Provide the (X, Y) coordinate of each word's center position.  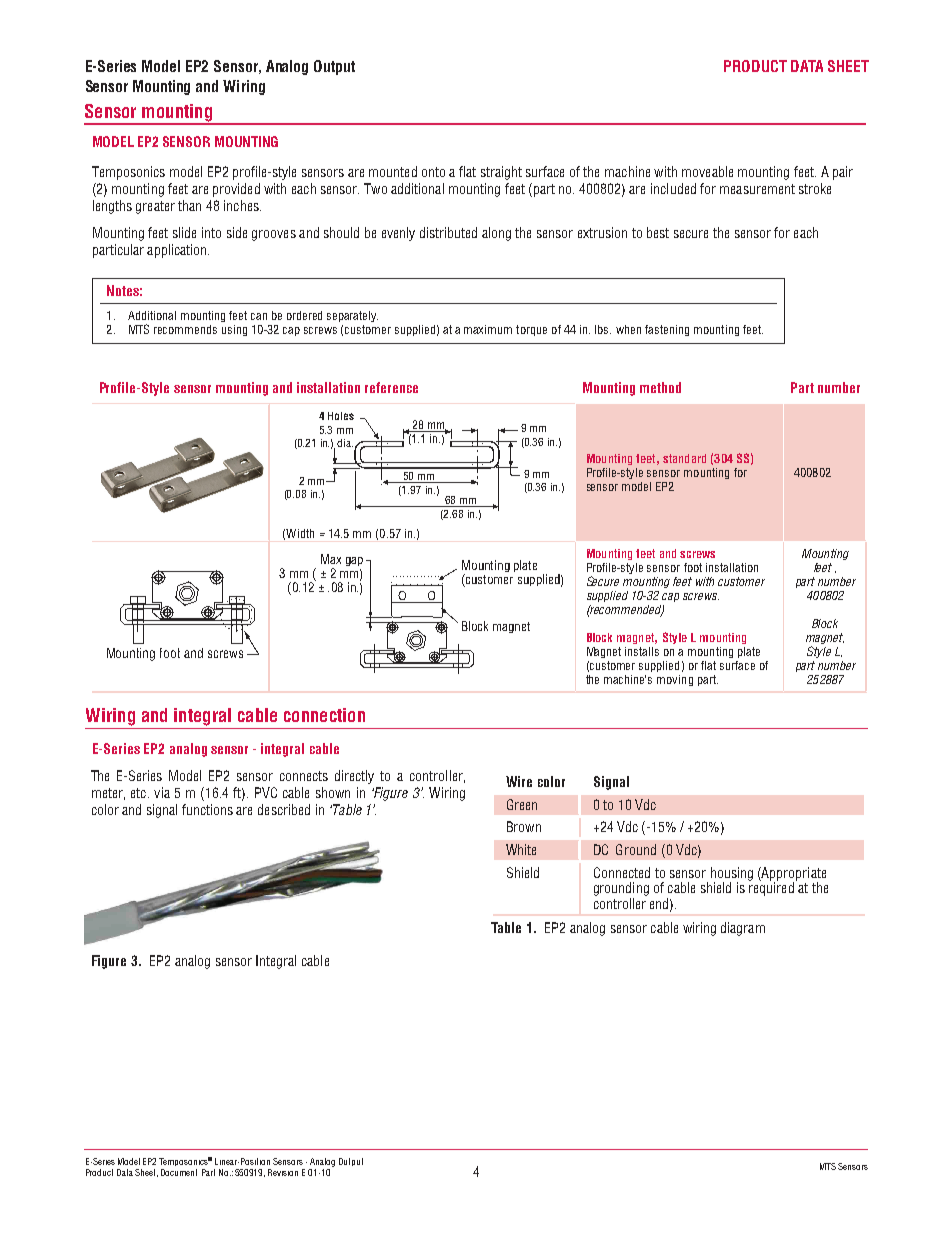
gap (354, 561)
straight (501, 173)
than (189, 205)
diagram (743, 929)
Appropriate (793, 875)
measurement (757, 189)
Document (179, 1172)
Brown (524, 826)
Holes (341, 416)
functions (207, 809)
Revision (283, 1172)
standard (684, 458)
